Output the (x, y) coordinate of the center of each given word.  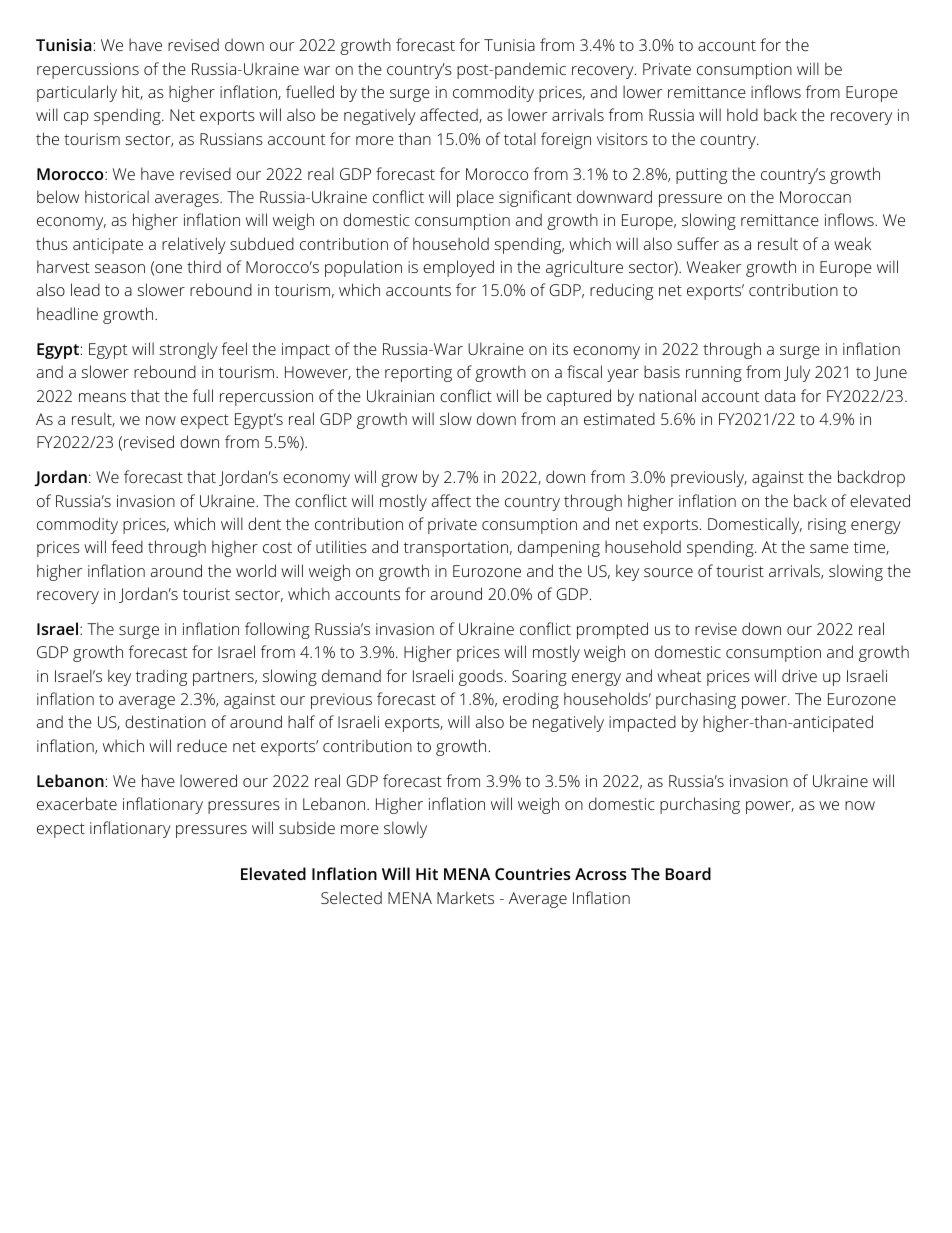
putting (701, 176)
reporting (418, 374)
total (520, 138)
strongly (188, 350)
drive (799, 675)
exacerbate (77, 803)
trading (161, 677)
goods (481, 677)
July (797, 373)
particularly (77, 93)
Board (688, 873)
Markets (465, 897)
